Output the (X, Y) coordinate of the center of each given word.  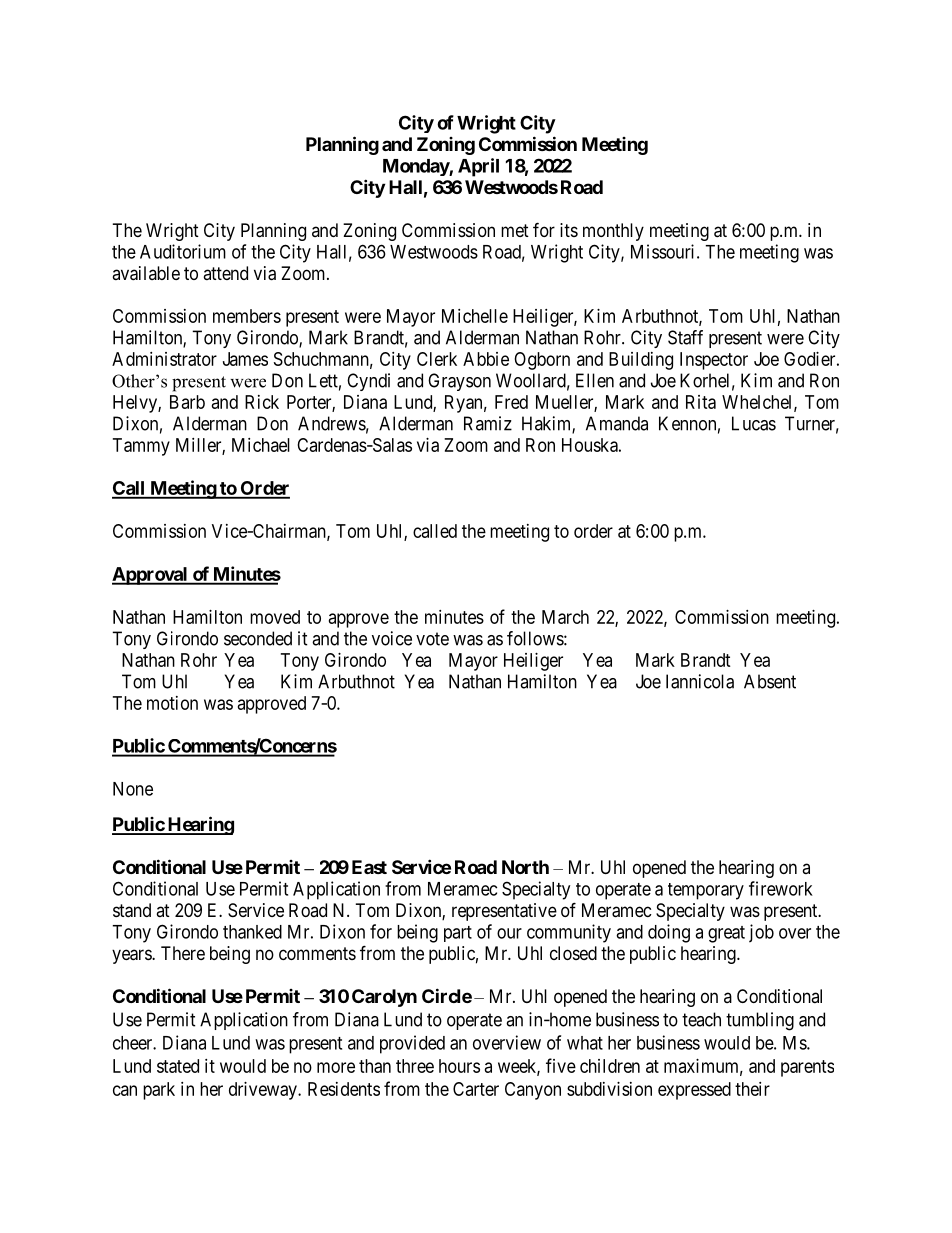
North (525, 867)
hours (459, 1066)
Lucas (754, 423)
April (478, 167)
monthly (613, 232)
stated (178, 1066)
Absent (770, 681)
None (133, 789)
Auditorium (183, 251)
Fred (511, 402)
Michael (261, 445)
